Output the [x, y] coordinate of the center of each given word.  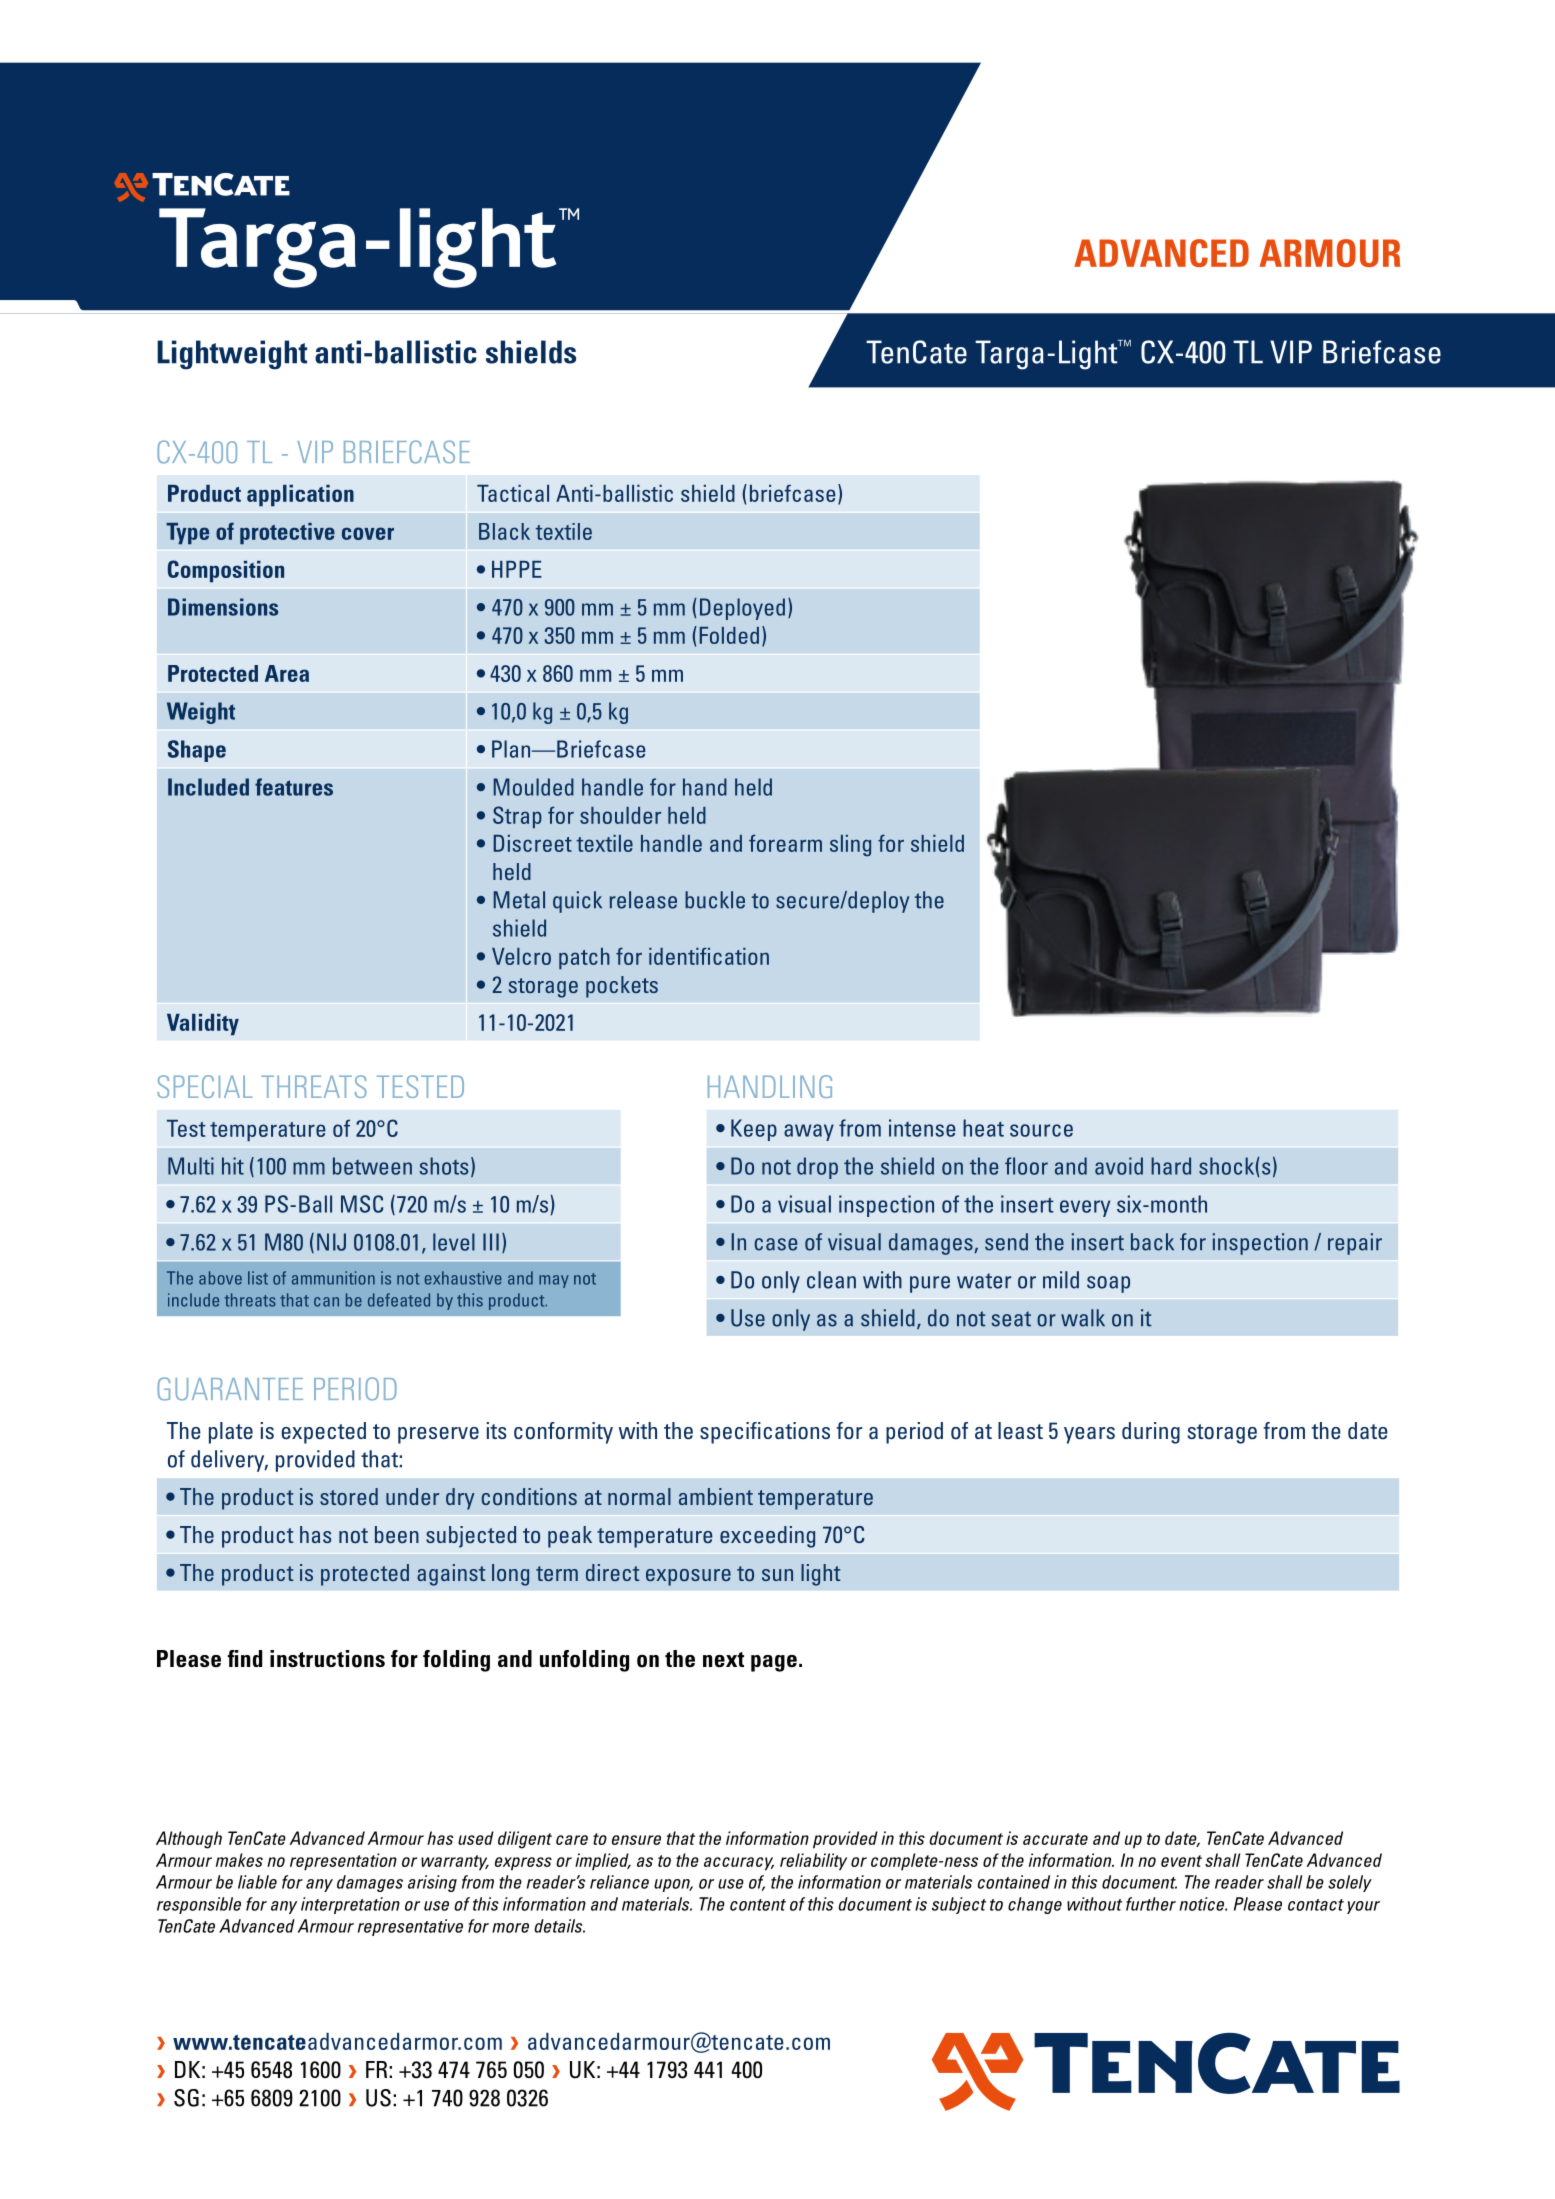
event [1181, 1861]
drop [817, 1168]
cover [368, 533]
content [758, 1905]
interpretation [350, 1905]
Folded [729, 635]
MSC [362, 1204]
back [1152, 1242]
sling [850, 845]
